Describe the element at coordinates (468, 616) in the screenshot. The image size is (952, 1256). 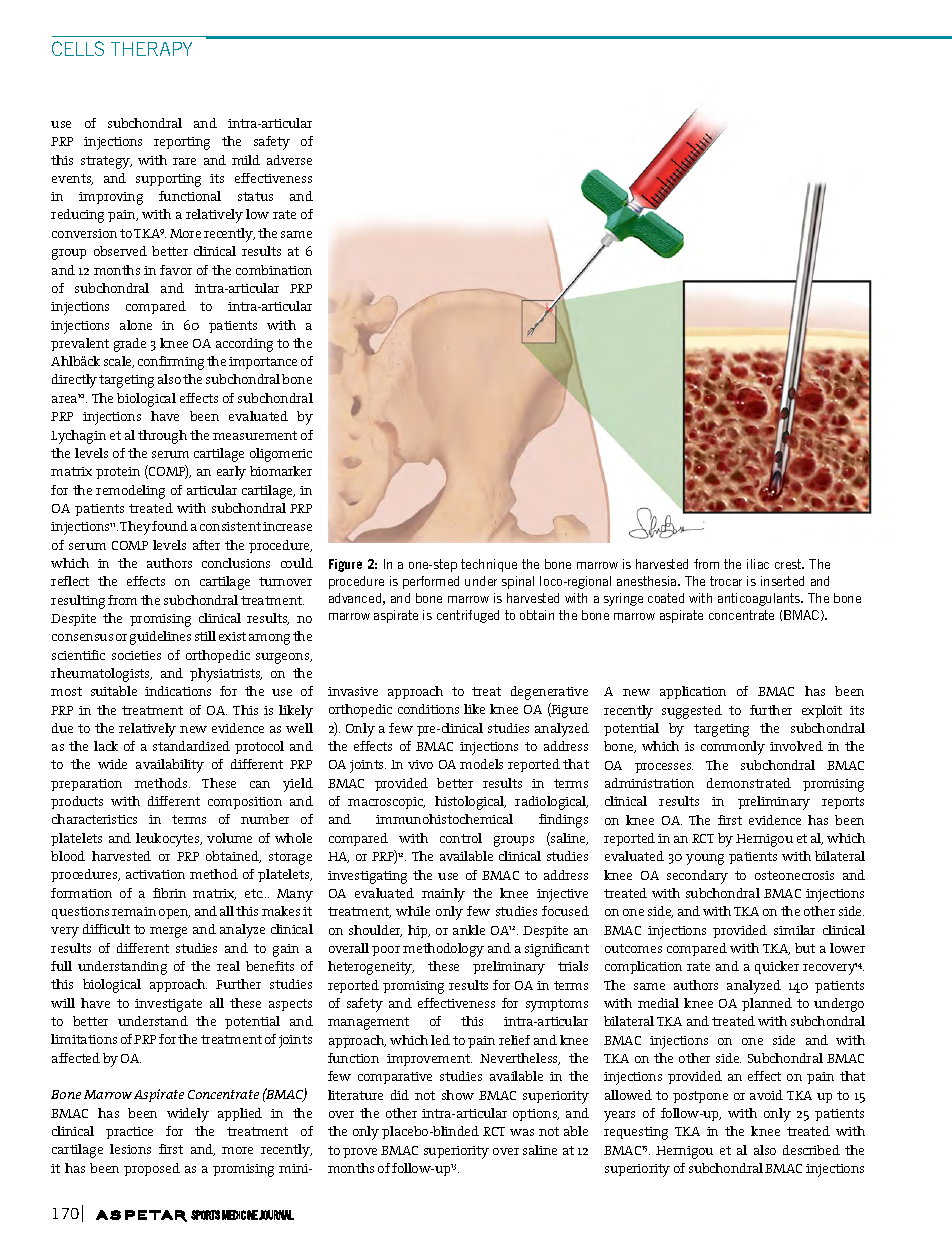
I see `centrifuged` at that location.
